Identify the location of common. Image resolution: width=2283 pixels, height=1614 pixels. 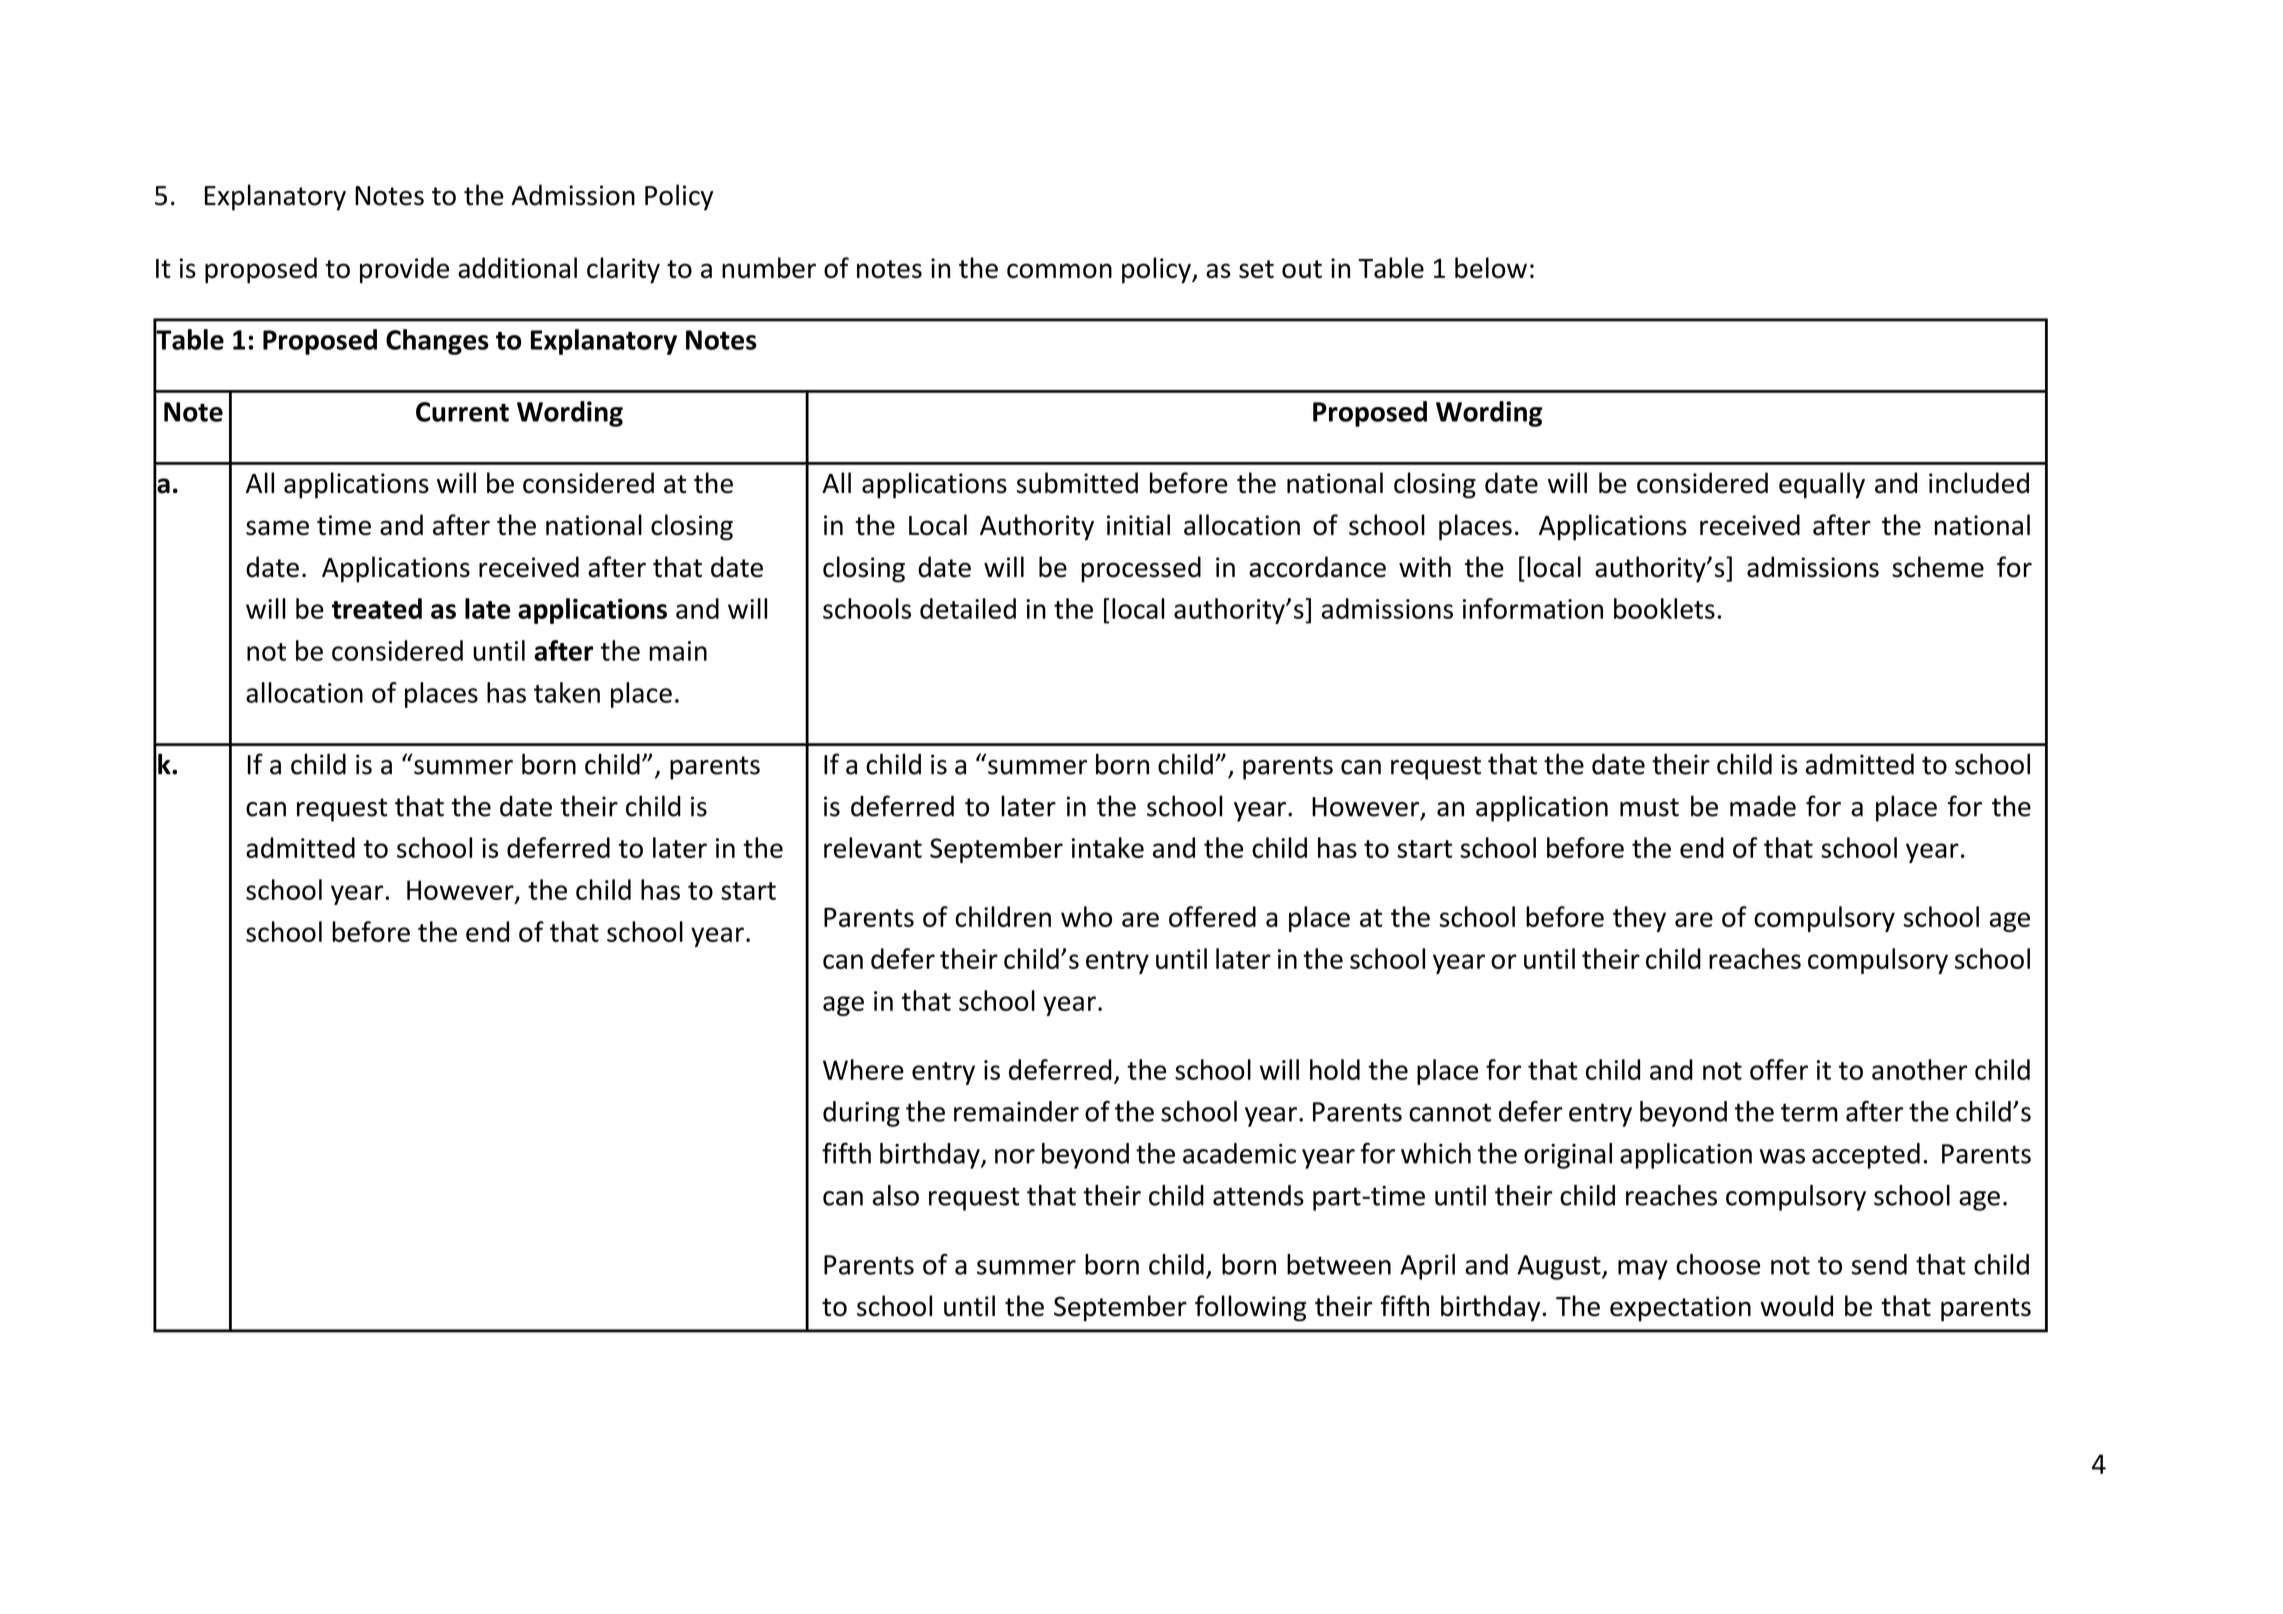
(1059, 270).
